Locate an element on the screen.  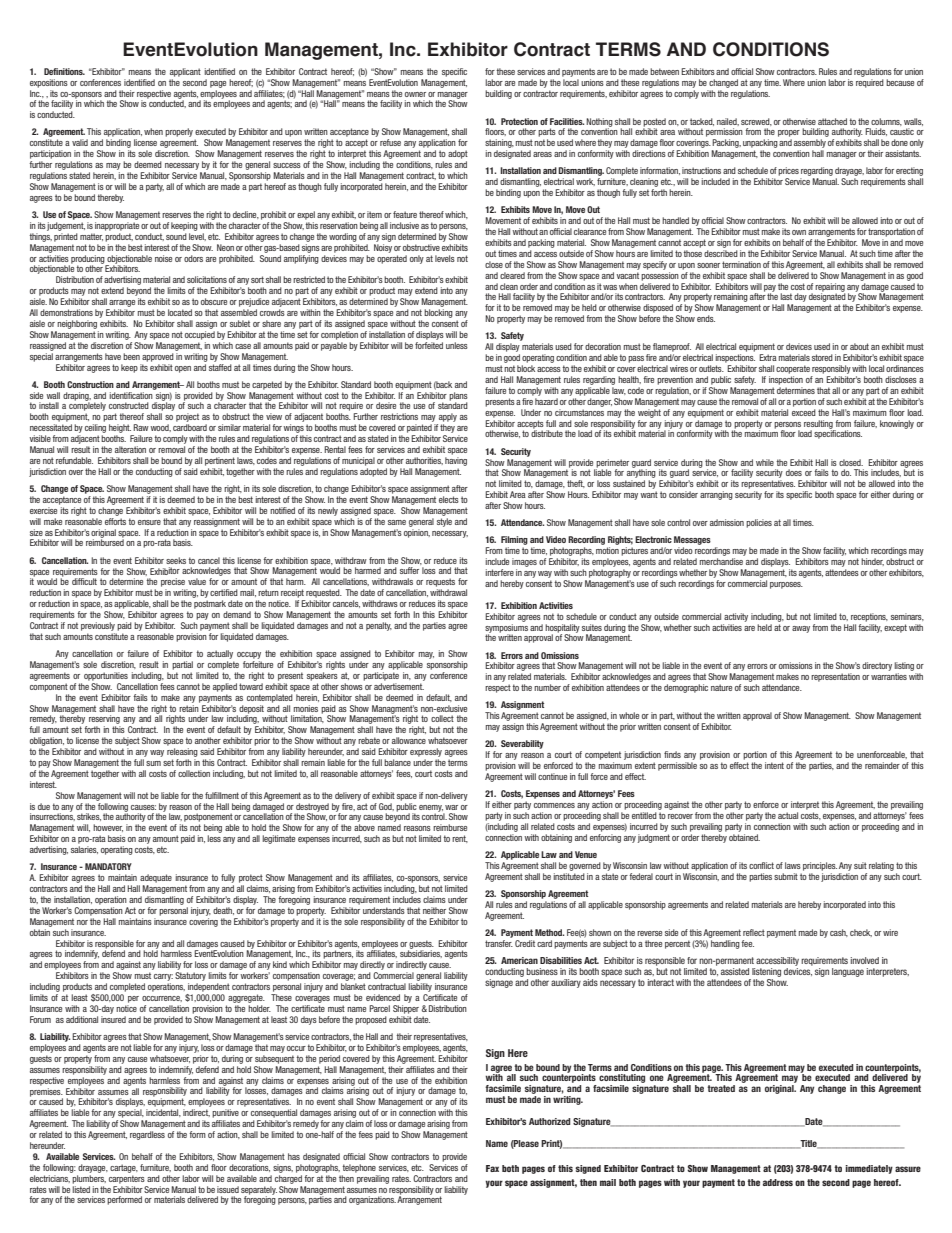
alteration is located at coordinates (130, 449).
